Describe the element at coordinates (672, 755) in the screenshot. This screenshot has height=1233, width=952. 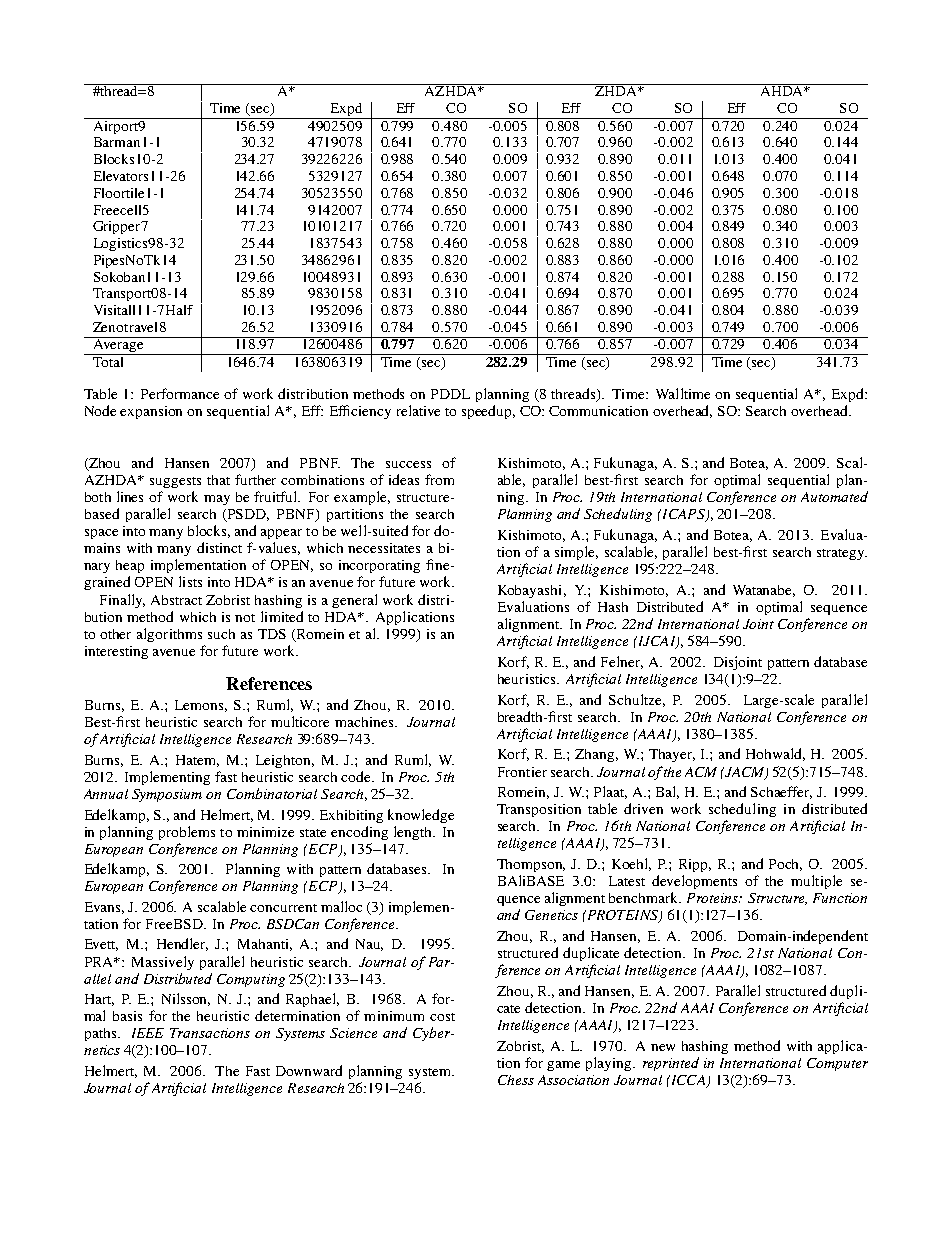
I see `Thayer` at that location.
